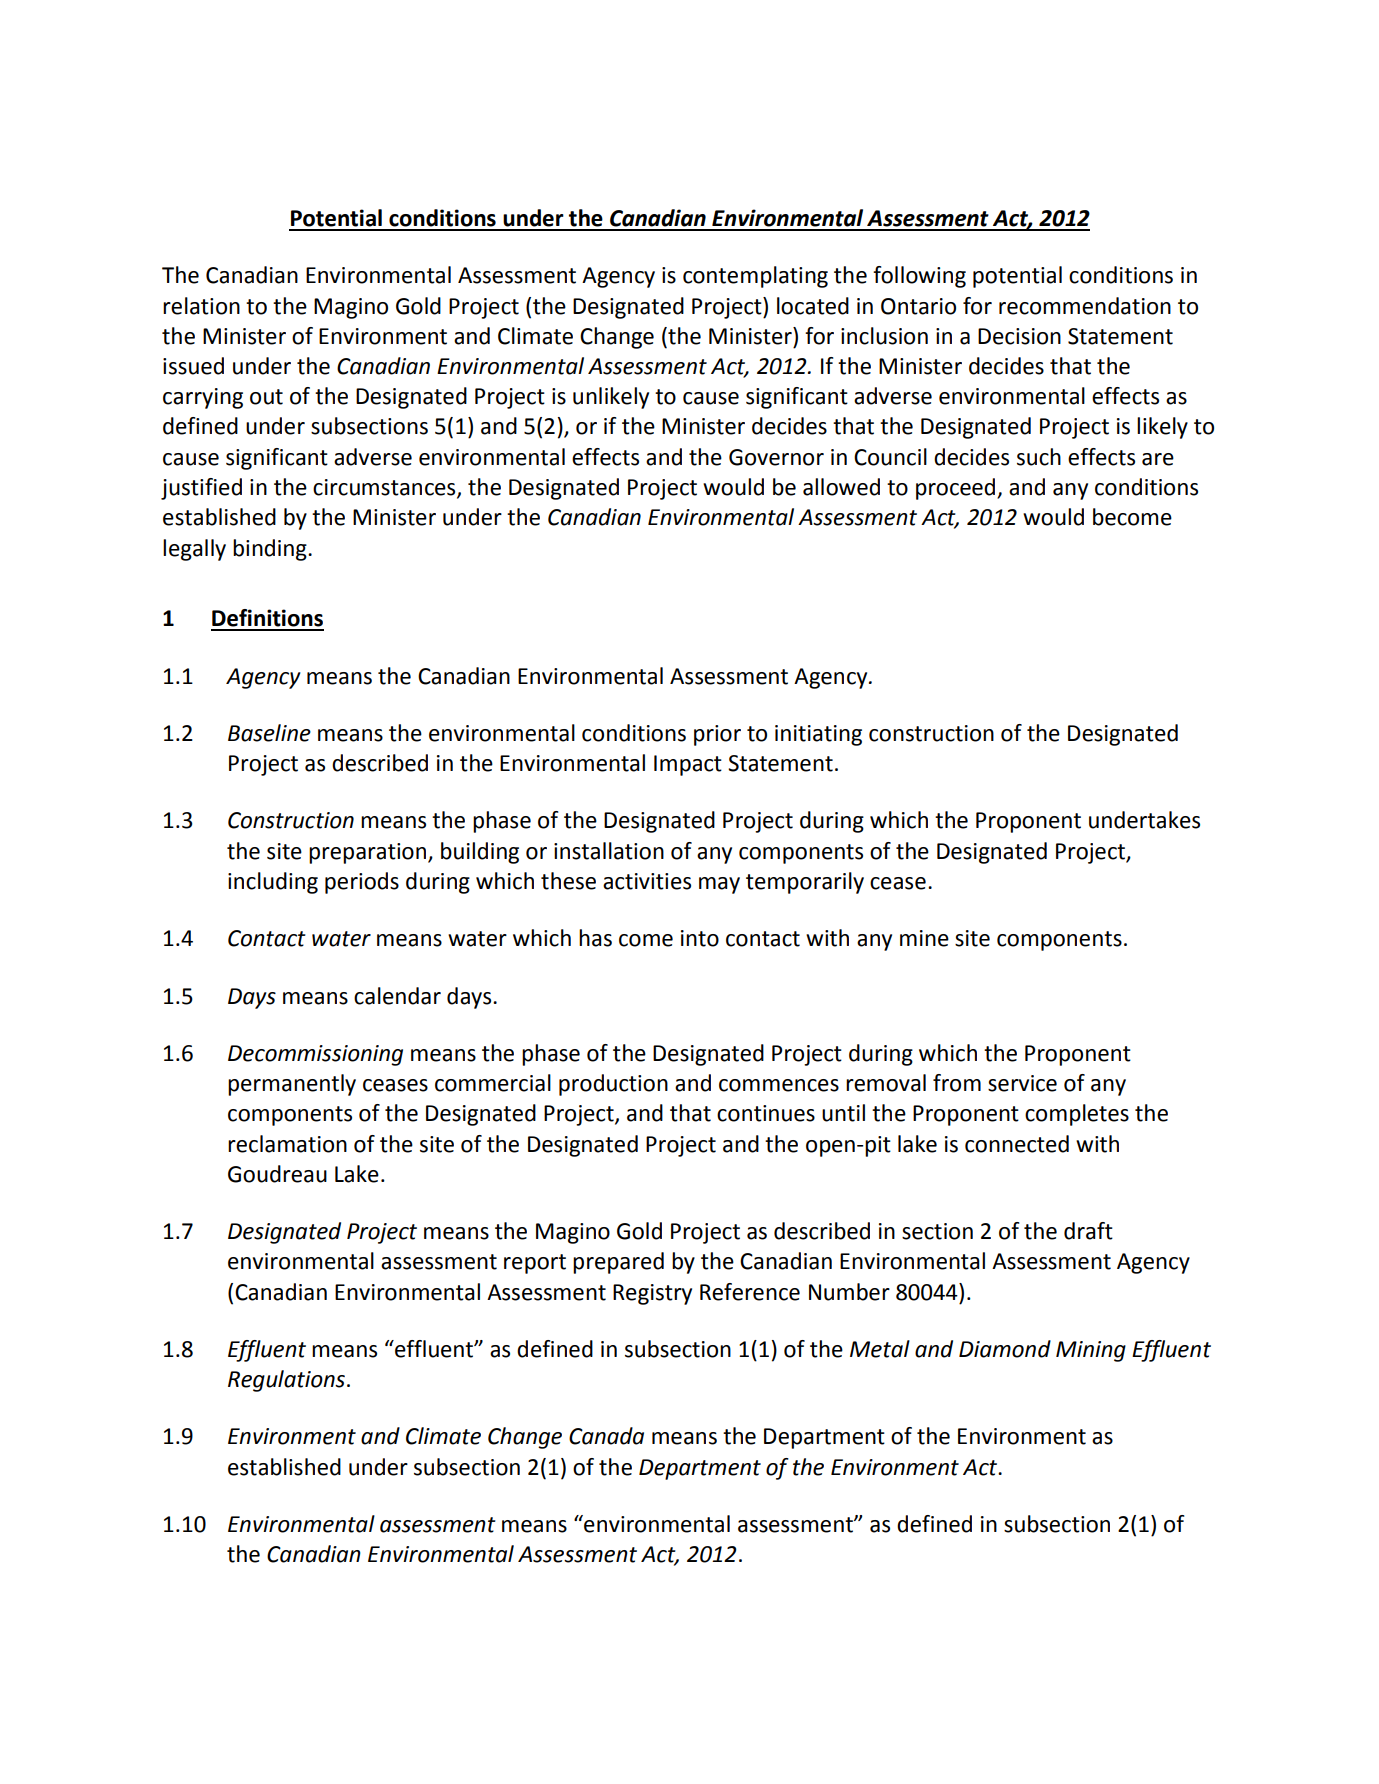 The width and height of the screenshot is (1379, 1784). Describe the element at coordinates (755, 277) in the screenshot. I see `contemplating` at that location.
